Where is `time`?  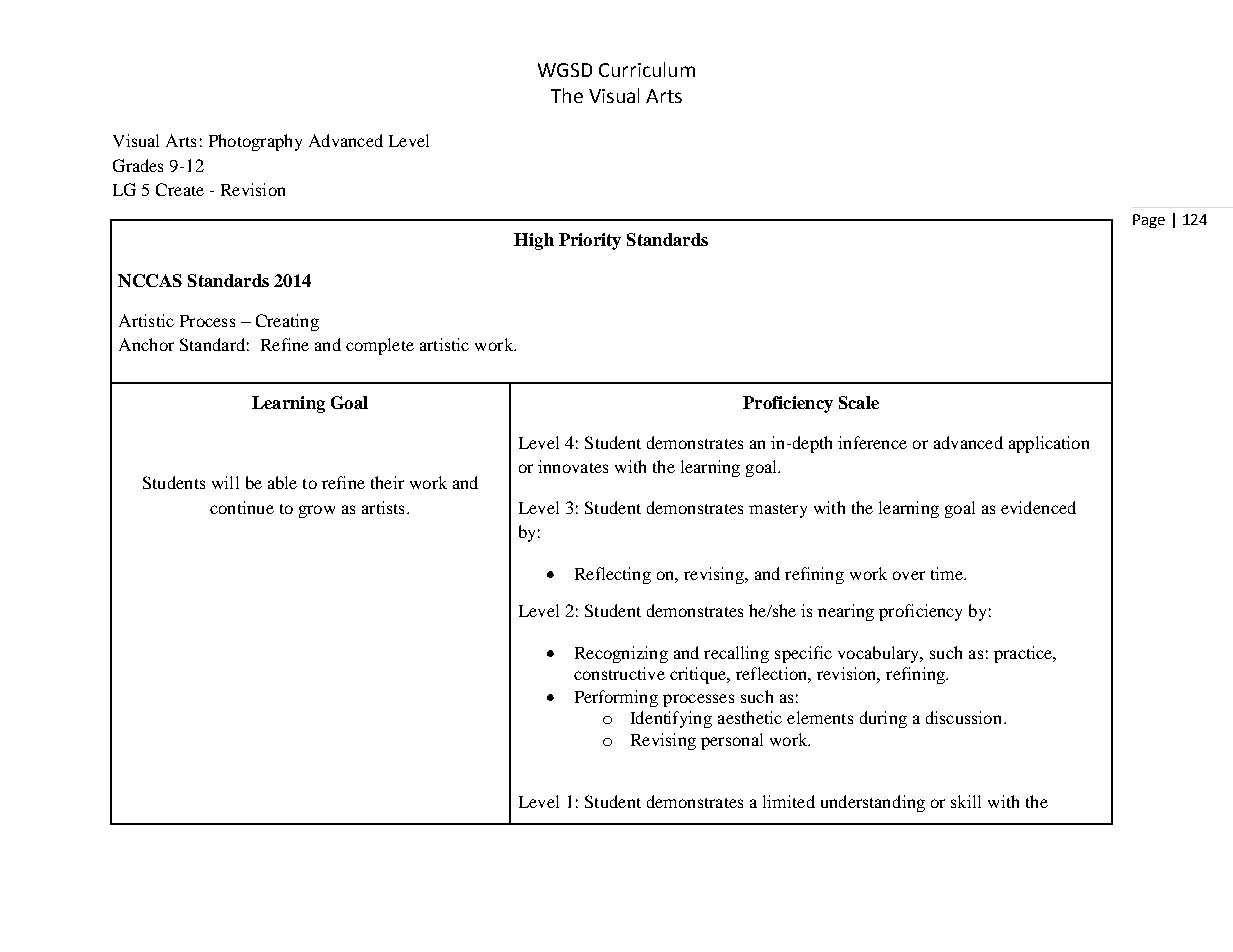
time is located at coordinates (948, 573).
